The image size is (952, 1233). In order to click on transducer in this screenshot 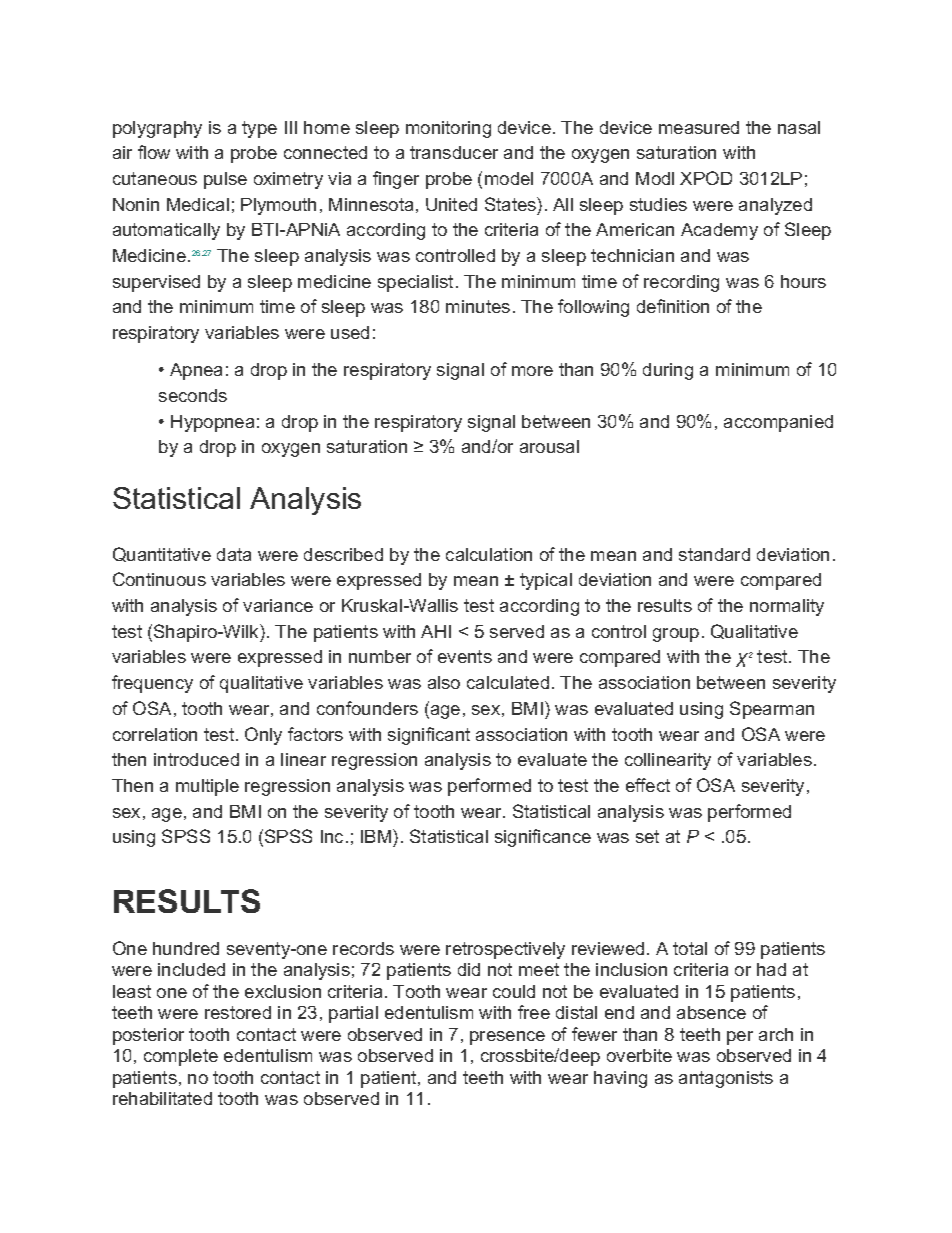, I will do `click(454, 152)`.
